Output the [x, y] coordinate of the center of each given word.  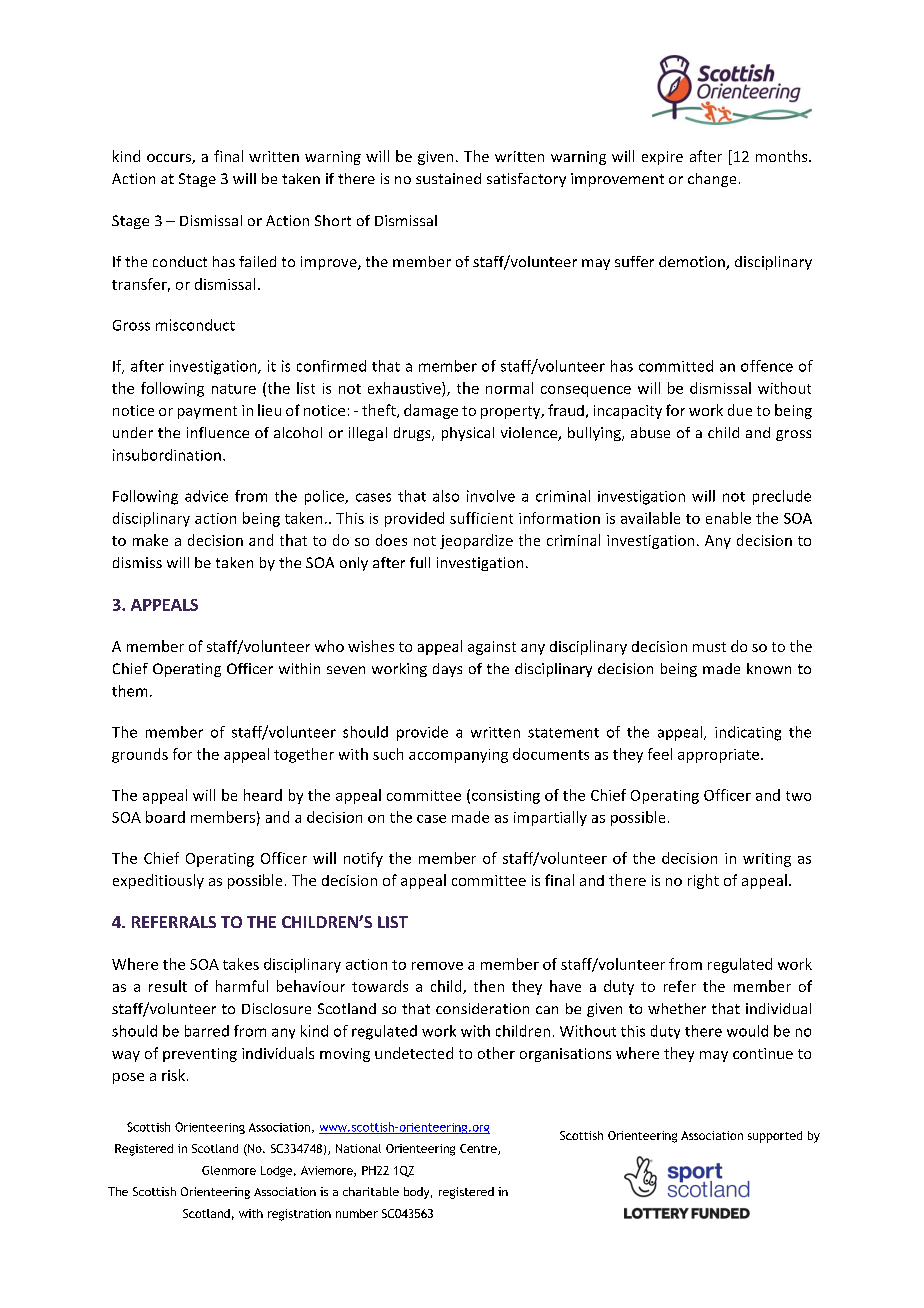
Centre [479, 1149]
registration [299, 1215]
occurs [170, 159]
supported [775, 1137]
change [712, 180]
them [129, 691]
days [447, 670]
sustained [448, 178]
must [709, 647]
